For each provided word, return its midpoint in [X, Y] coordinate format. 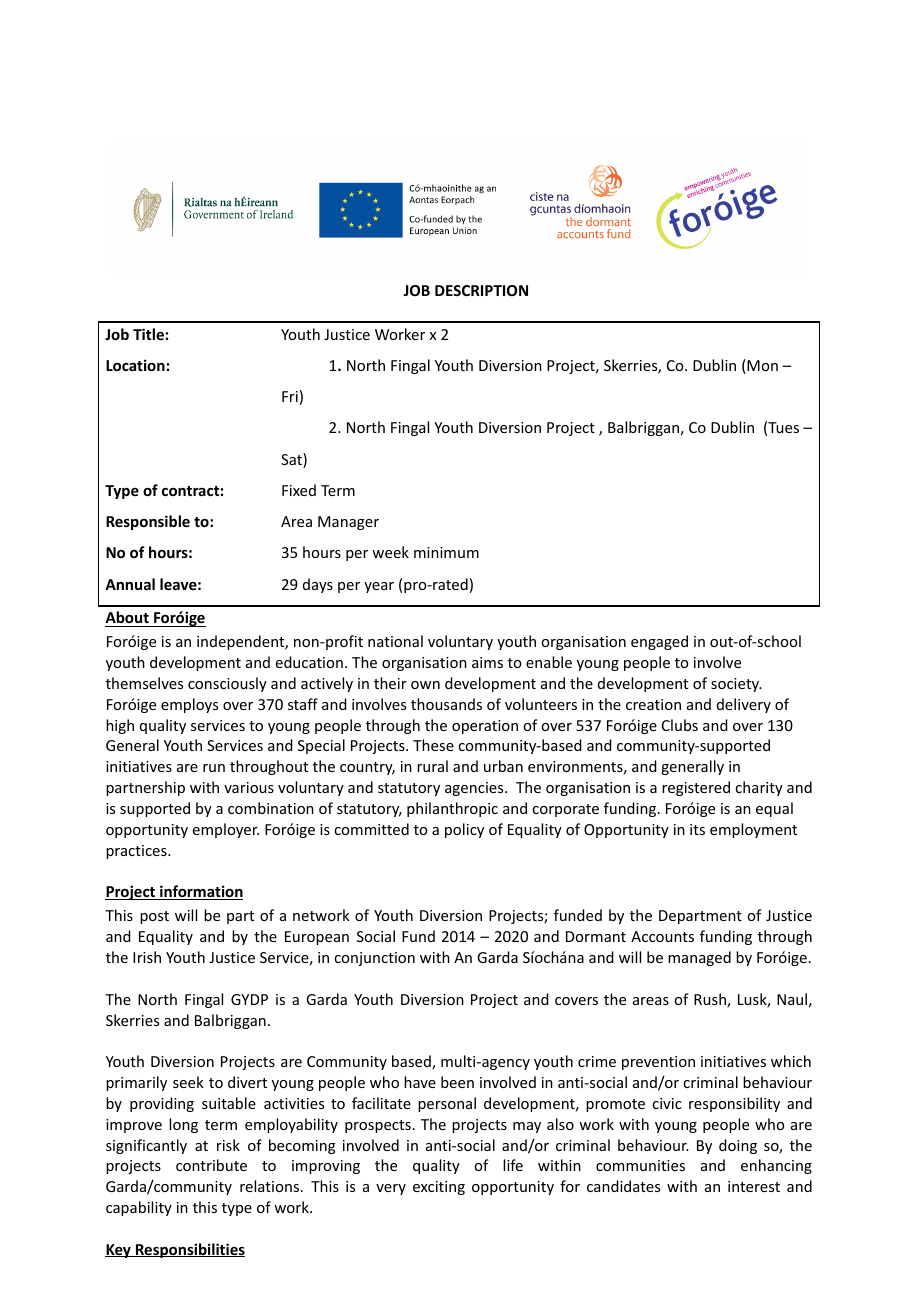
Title [148, 334]
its [697, 829]
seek [188, 1082]
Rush [711, 1000]
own [425, 685]
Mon [761, 366]
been [457, 1082]
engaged [659, 642]
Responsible [148, 522]
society [736, 685]
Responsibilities [189, 1250]
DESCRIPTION [481, 290]
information [200, 892]
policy [464, 830]
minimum [446, 552]
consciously [227, 684]
